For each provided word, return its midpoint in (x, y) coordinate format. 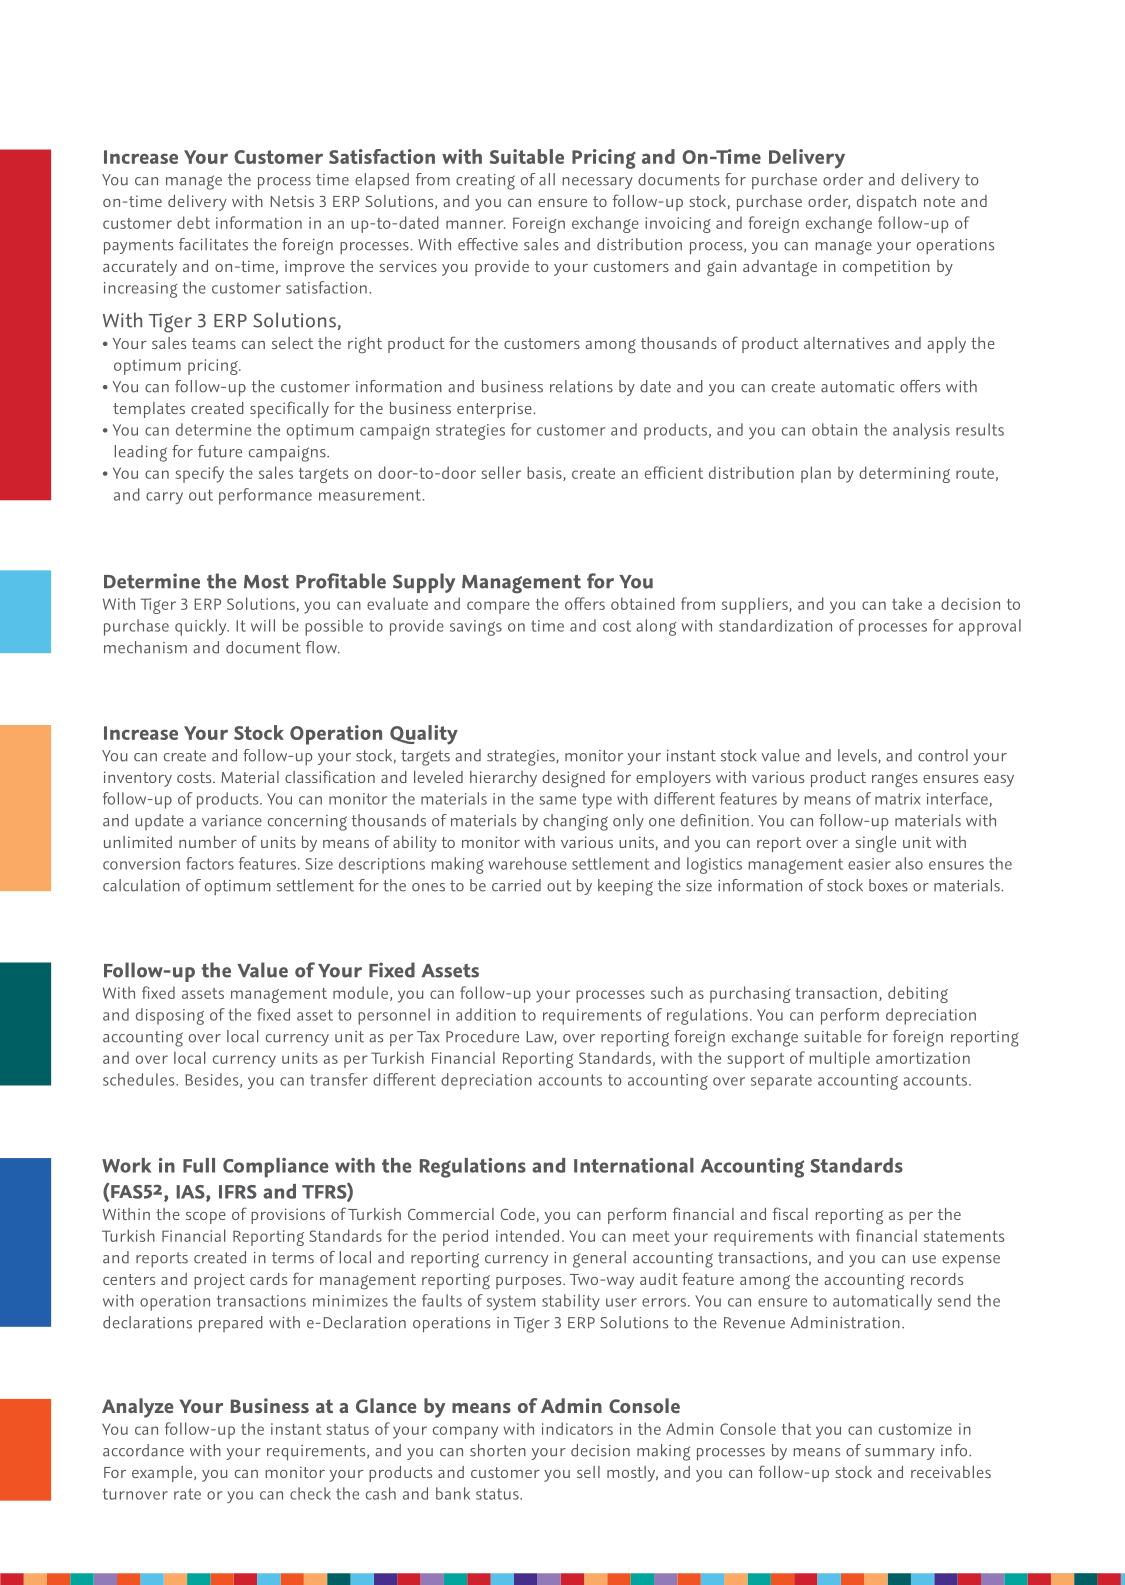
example (163, 1474)
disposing (170, 1016)
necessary (597, 183)
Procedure (482, 1036)
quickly (202, 627)
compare (498, 607)
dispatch (886, 203)
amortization (923, 1058)
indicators (577, 1428)
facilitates (213, 244)
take (907, 603)
